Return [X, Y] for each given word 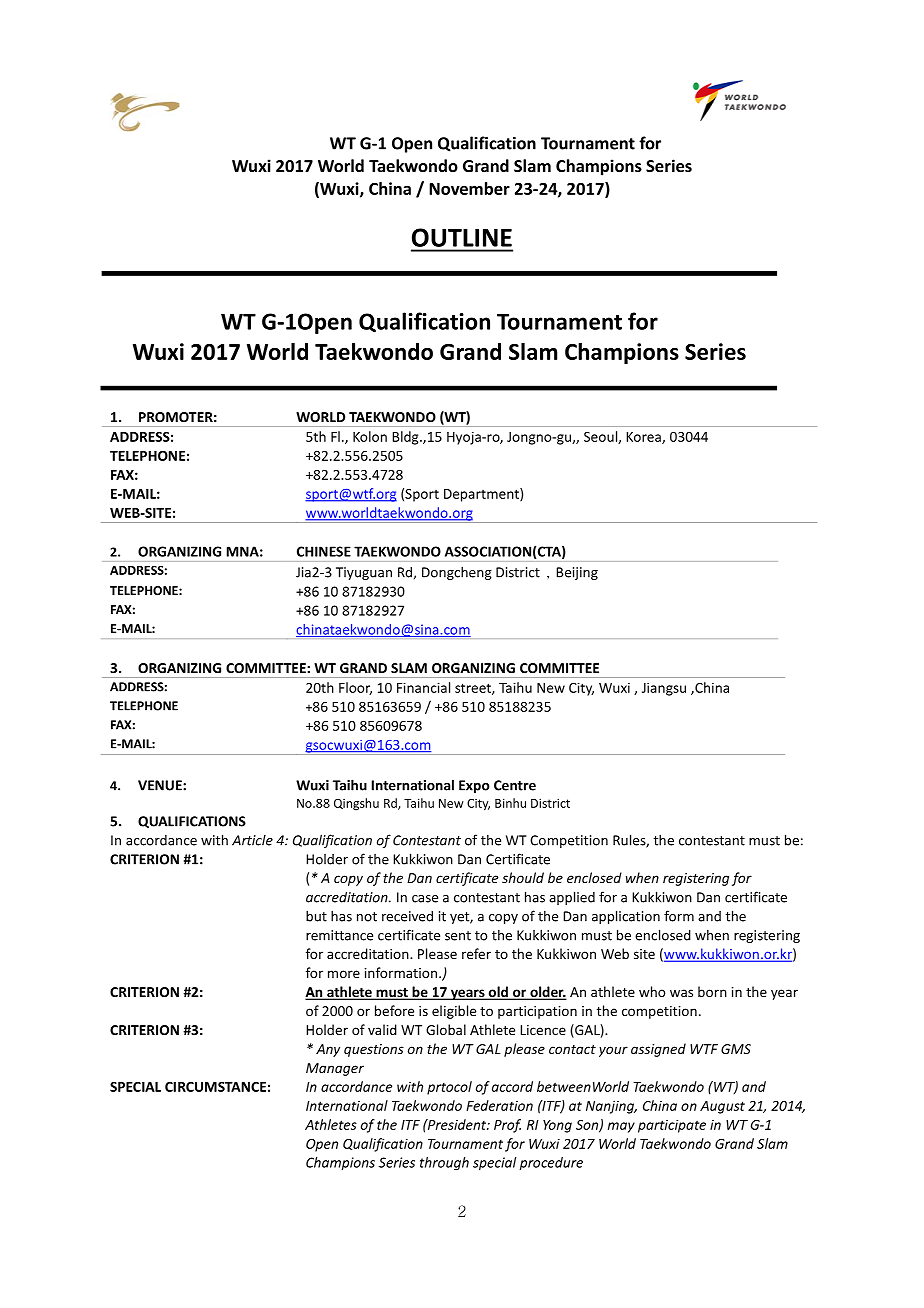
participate [672, 1126]
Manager [335, 1069]
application [626, 917]
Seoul [601, 437]
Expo [474, 786]
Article [252, 840]
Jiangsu [664, 689]
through [444, 1164]
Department [482, 495]
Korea [644, 438]
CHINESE [324, 551]
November [469, 188]
